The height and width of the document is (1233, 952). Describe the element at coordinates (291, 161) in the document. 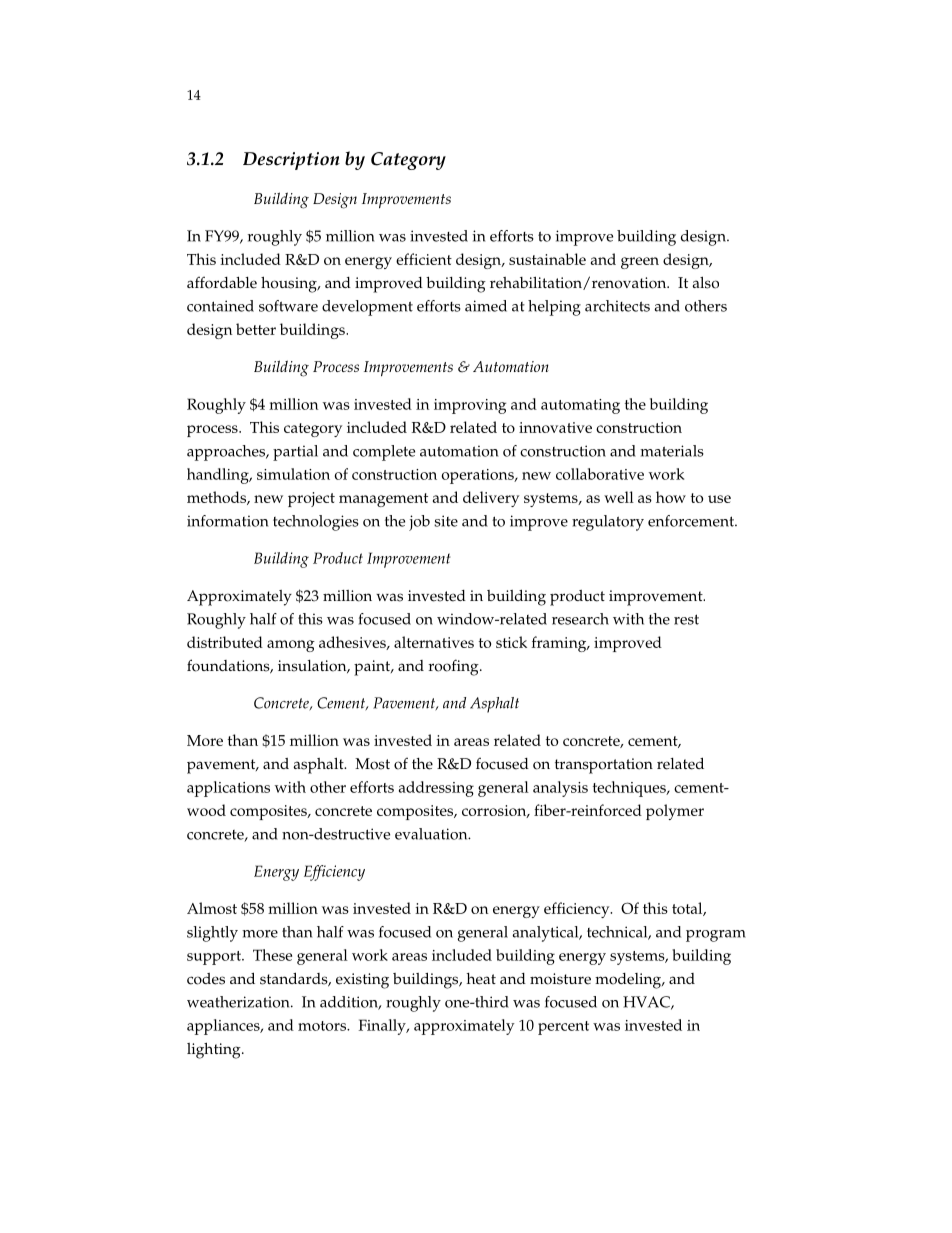

I see `Description` at that location.
